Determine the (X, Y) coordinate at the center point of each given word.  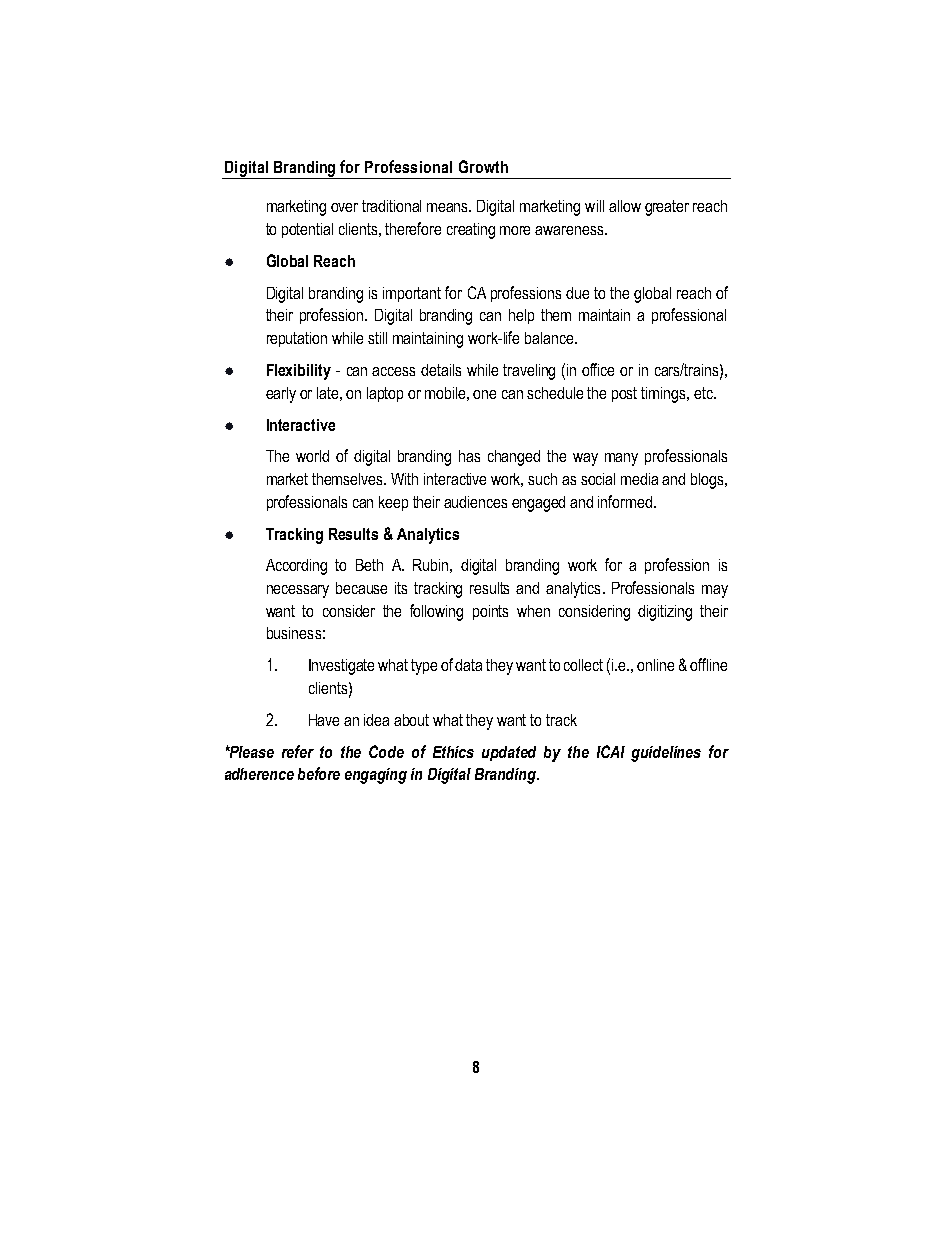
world (312, 456)
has (469, 456)
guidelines (666, 754)
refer (298, 751)
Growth (483, 166)
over (344, 207)
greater (667, 208)
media (639, 479)
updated (509, 753)
